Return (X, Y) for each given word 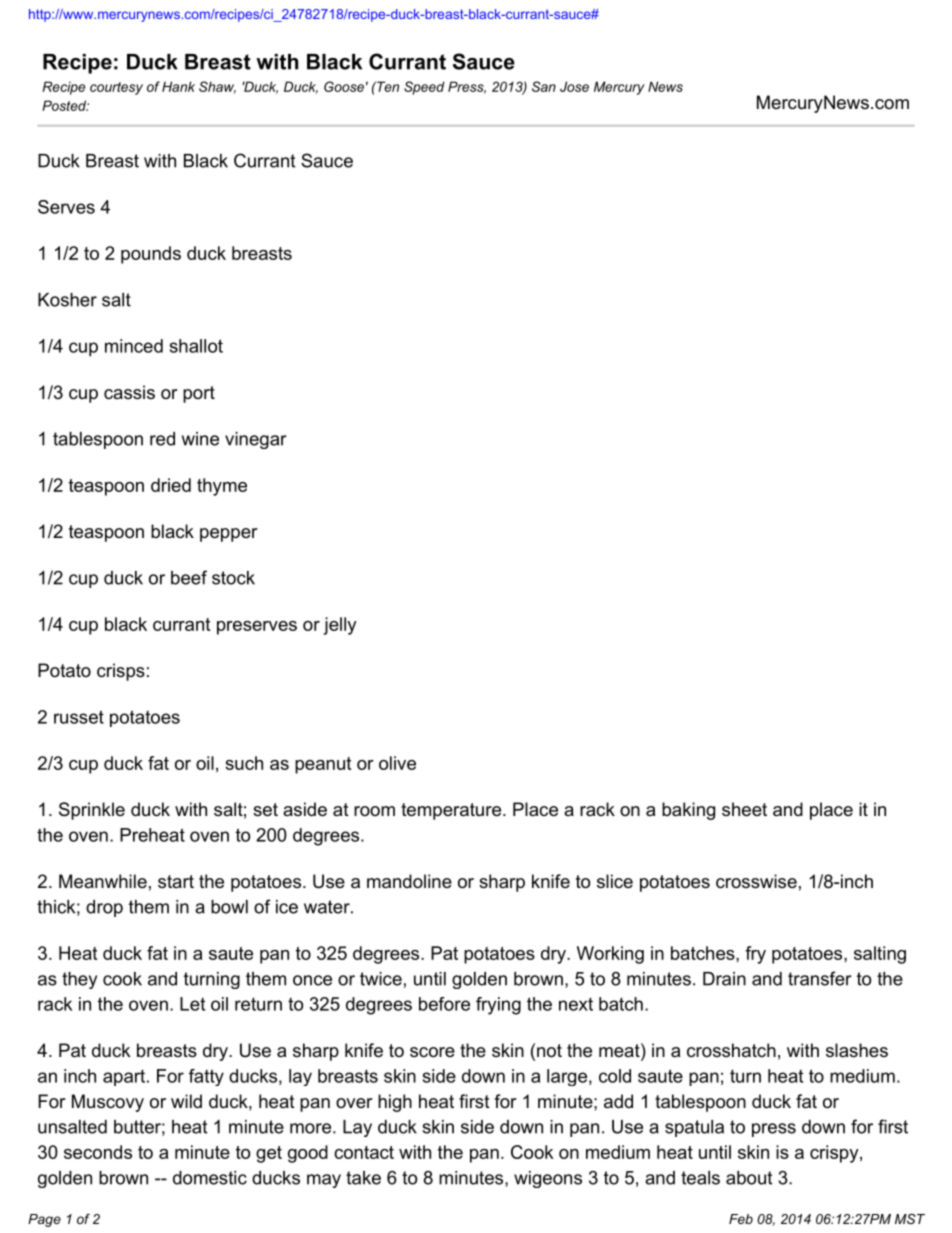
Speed (424, 88)
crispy (835, 1154)
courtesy (116, 88)
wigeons (548, 1179)
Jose (574, 86)
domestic (210, 1178)
